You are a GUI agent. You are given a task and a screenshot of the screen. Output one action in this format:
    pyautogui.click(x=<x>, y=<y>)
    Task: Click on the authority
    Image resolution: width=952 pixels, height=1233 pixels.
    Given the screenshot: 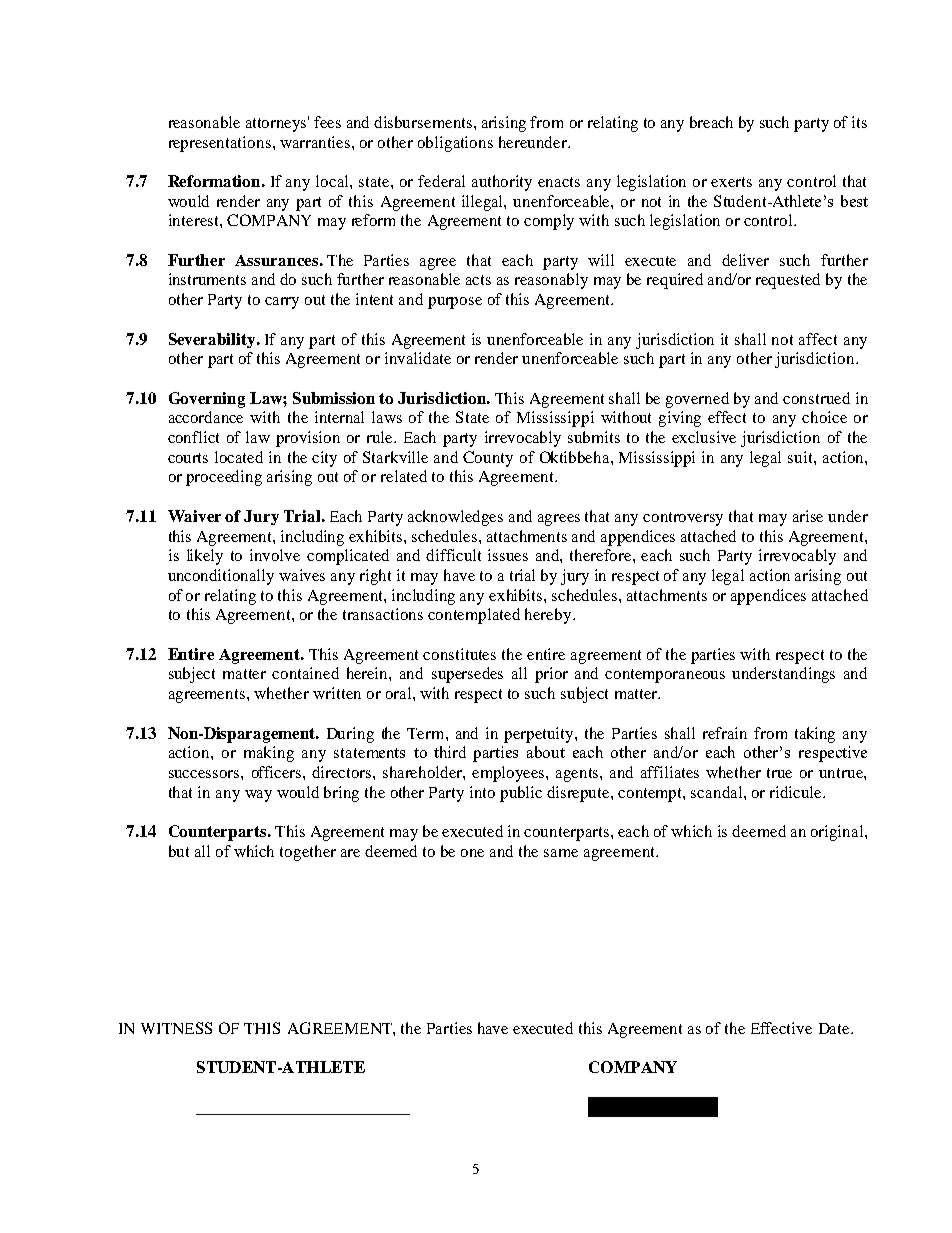 What is the action you would take?
    pyautogui.click(x=502, y=183)
